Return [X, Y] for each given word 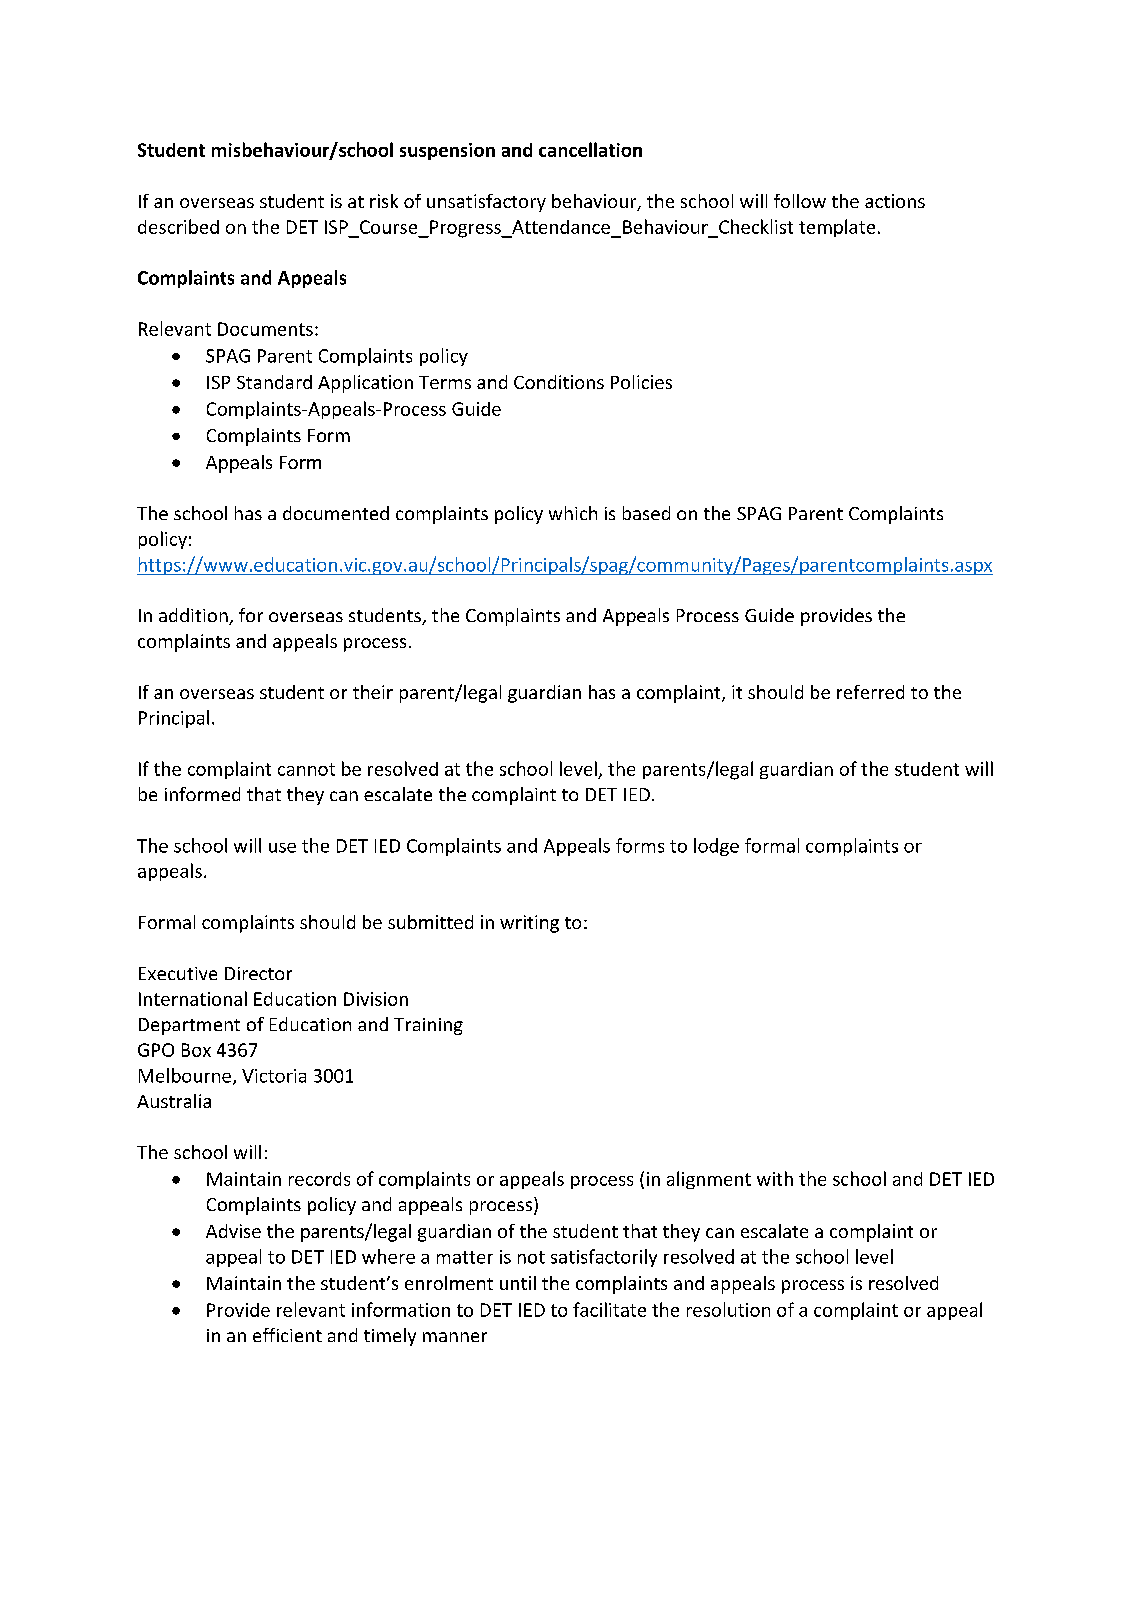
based [646, 513]
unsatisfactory [486, 203]
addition [194, 616]
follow [800, 201]
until [518, 1283]
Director [258, 973]
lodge [716, 847]
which [573, 513]
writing [529, 924]
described [178, 226]
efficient [287, 1335]
